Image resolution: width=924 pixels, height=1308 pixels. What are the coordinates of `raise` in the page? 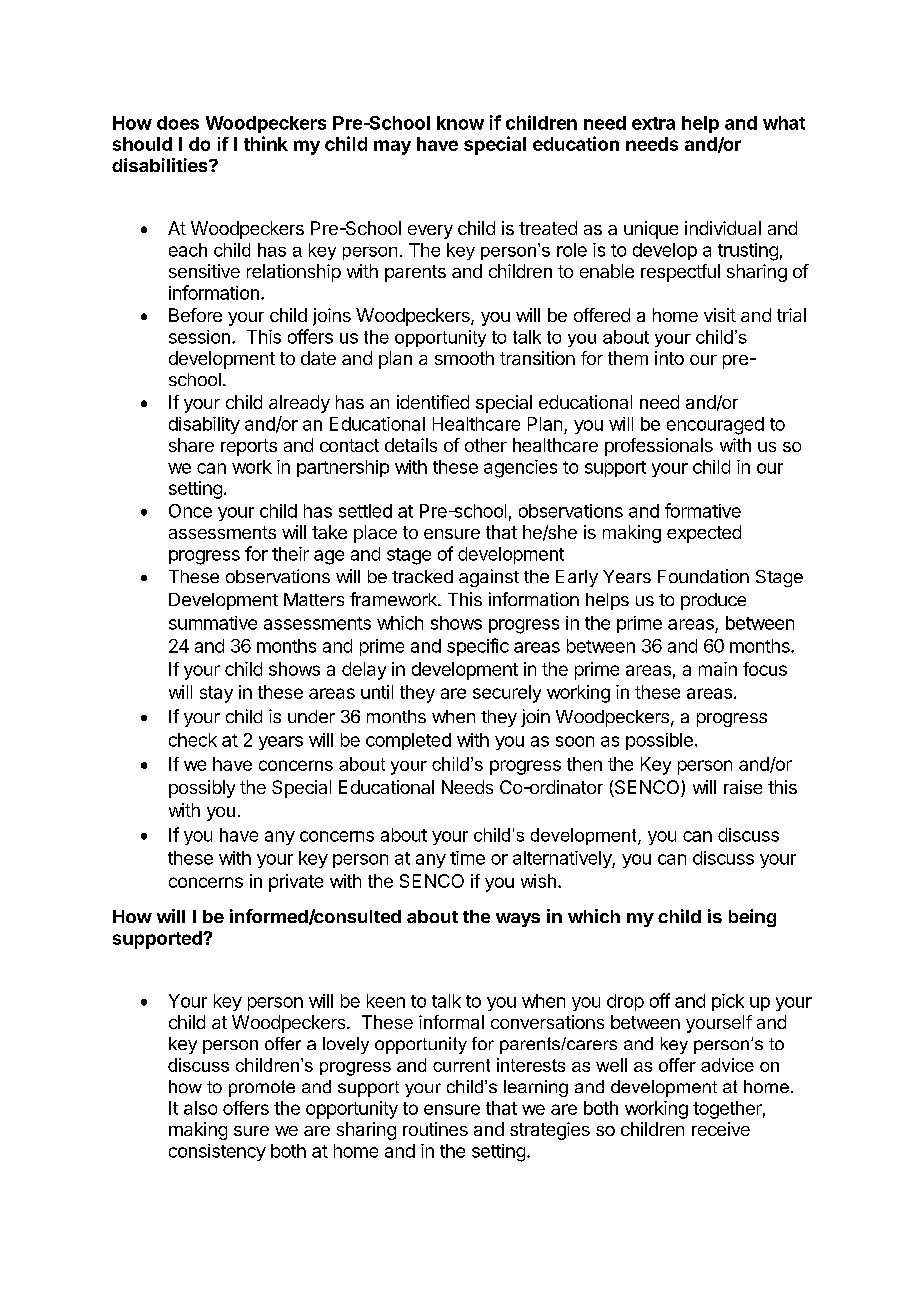 It's located at (743, 787).
